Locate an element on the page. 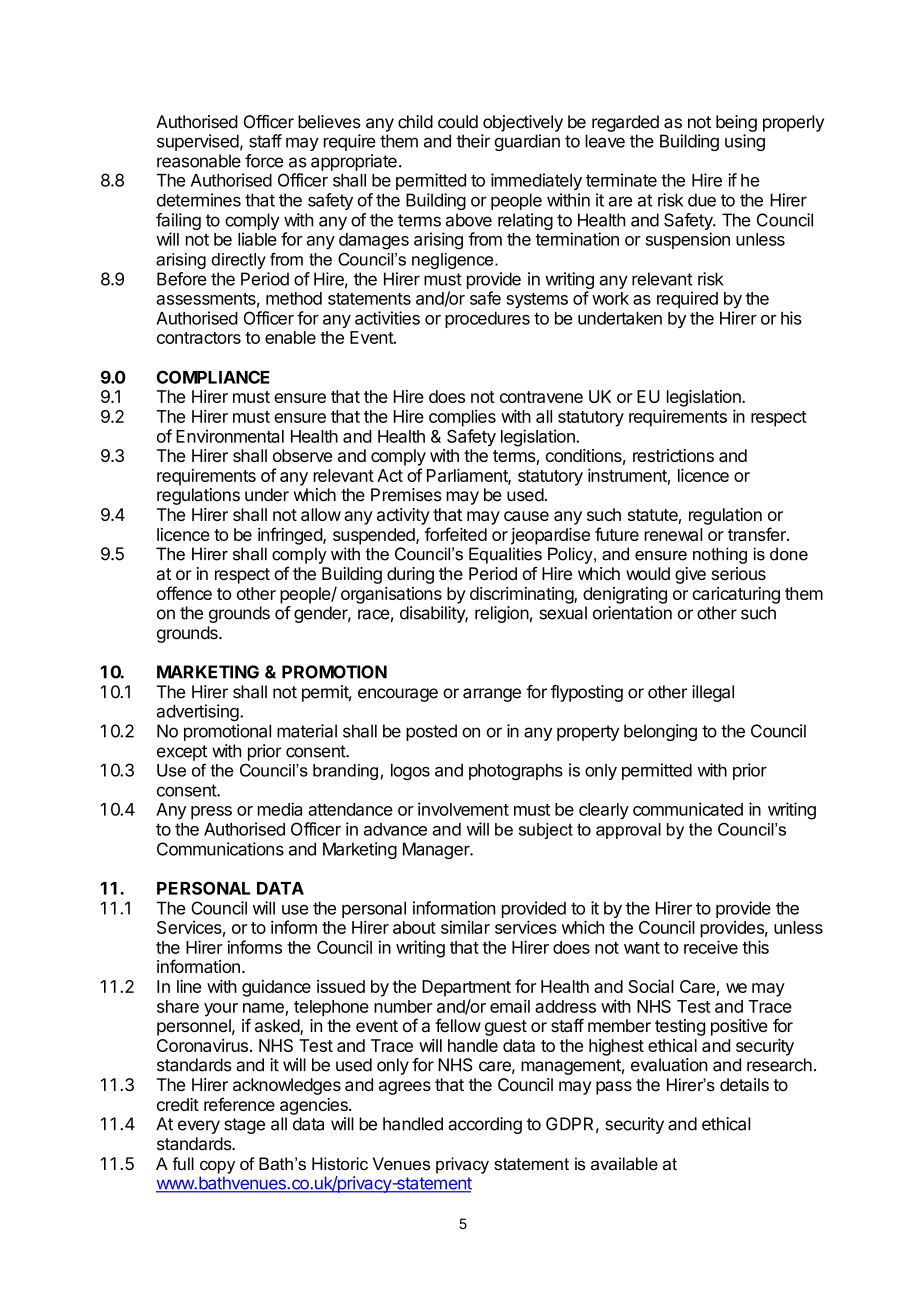 The image size is (924, 1308). restrictions is located at coordinates (673, 455).
